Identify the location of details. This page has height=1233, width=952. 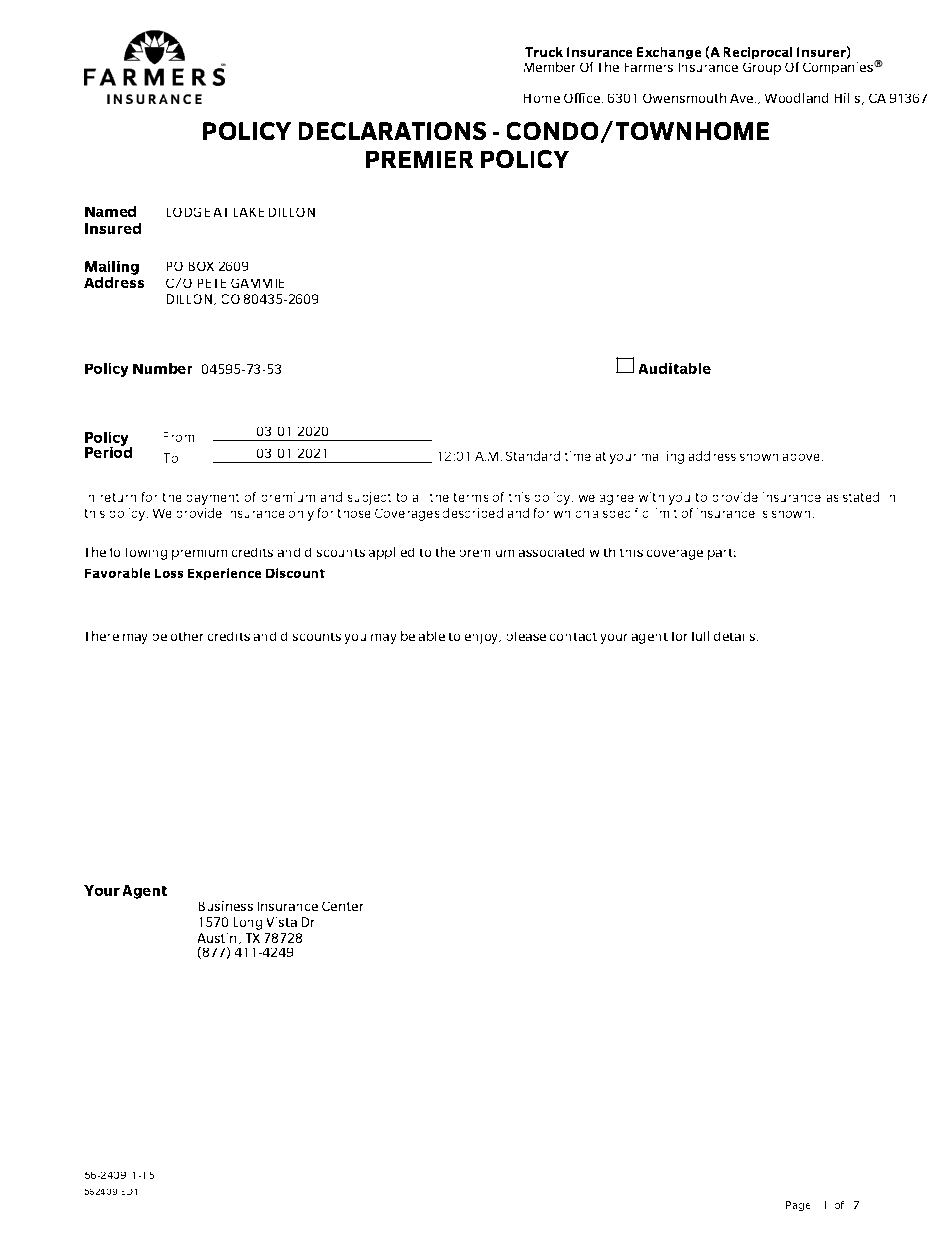
(736, 636).
